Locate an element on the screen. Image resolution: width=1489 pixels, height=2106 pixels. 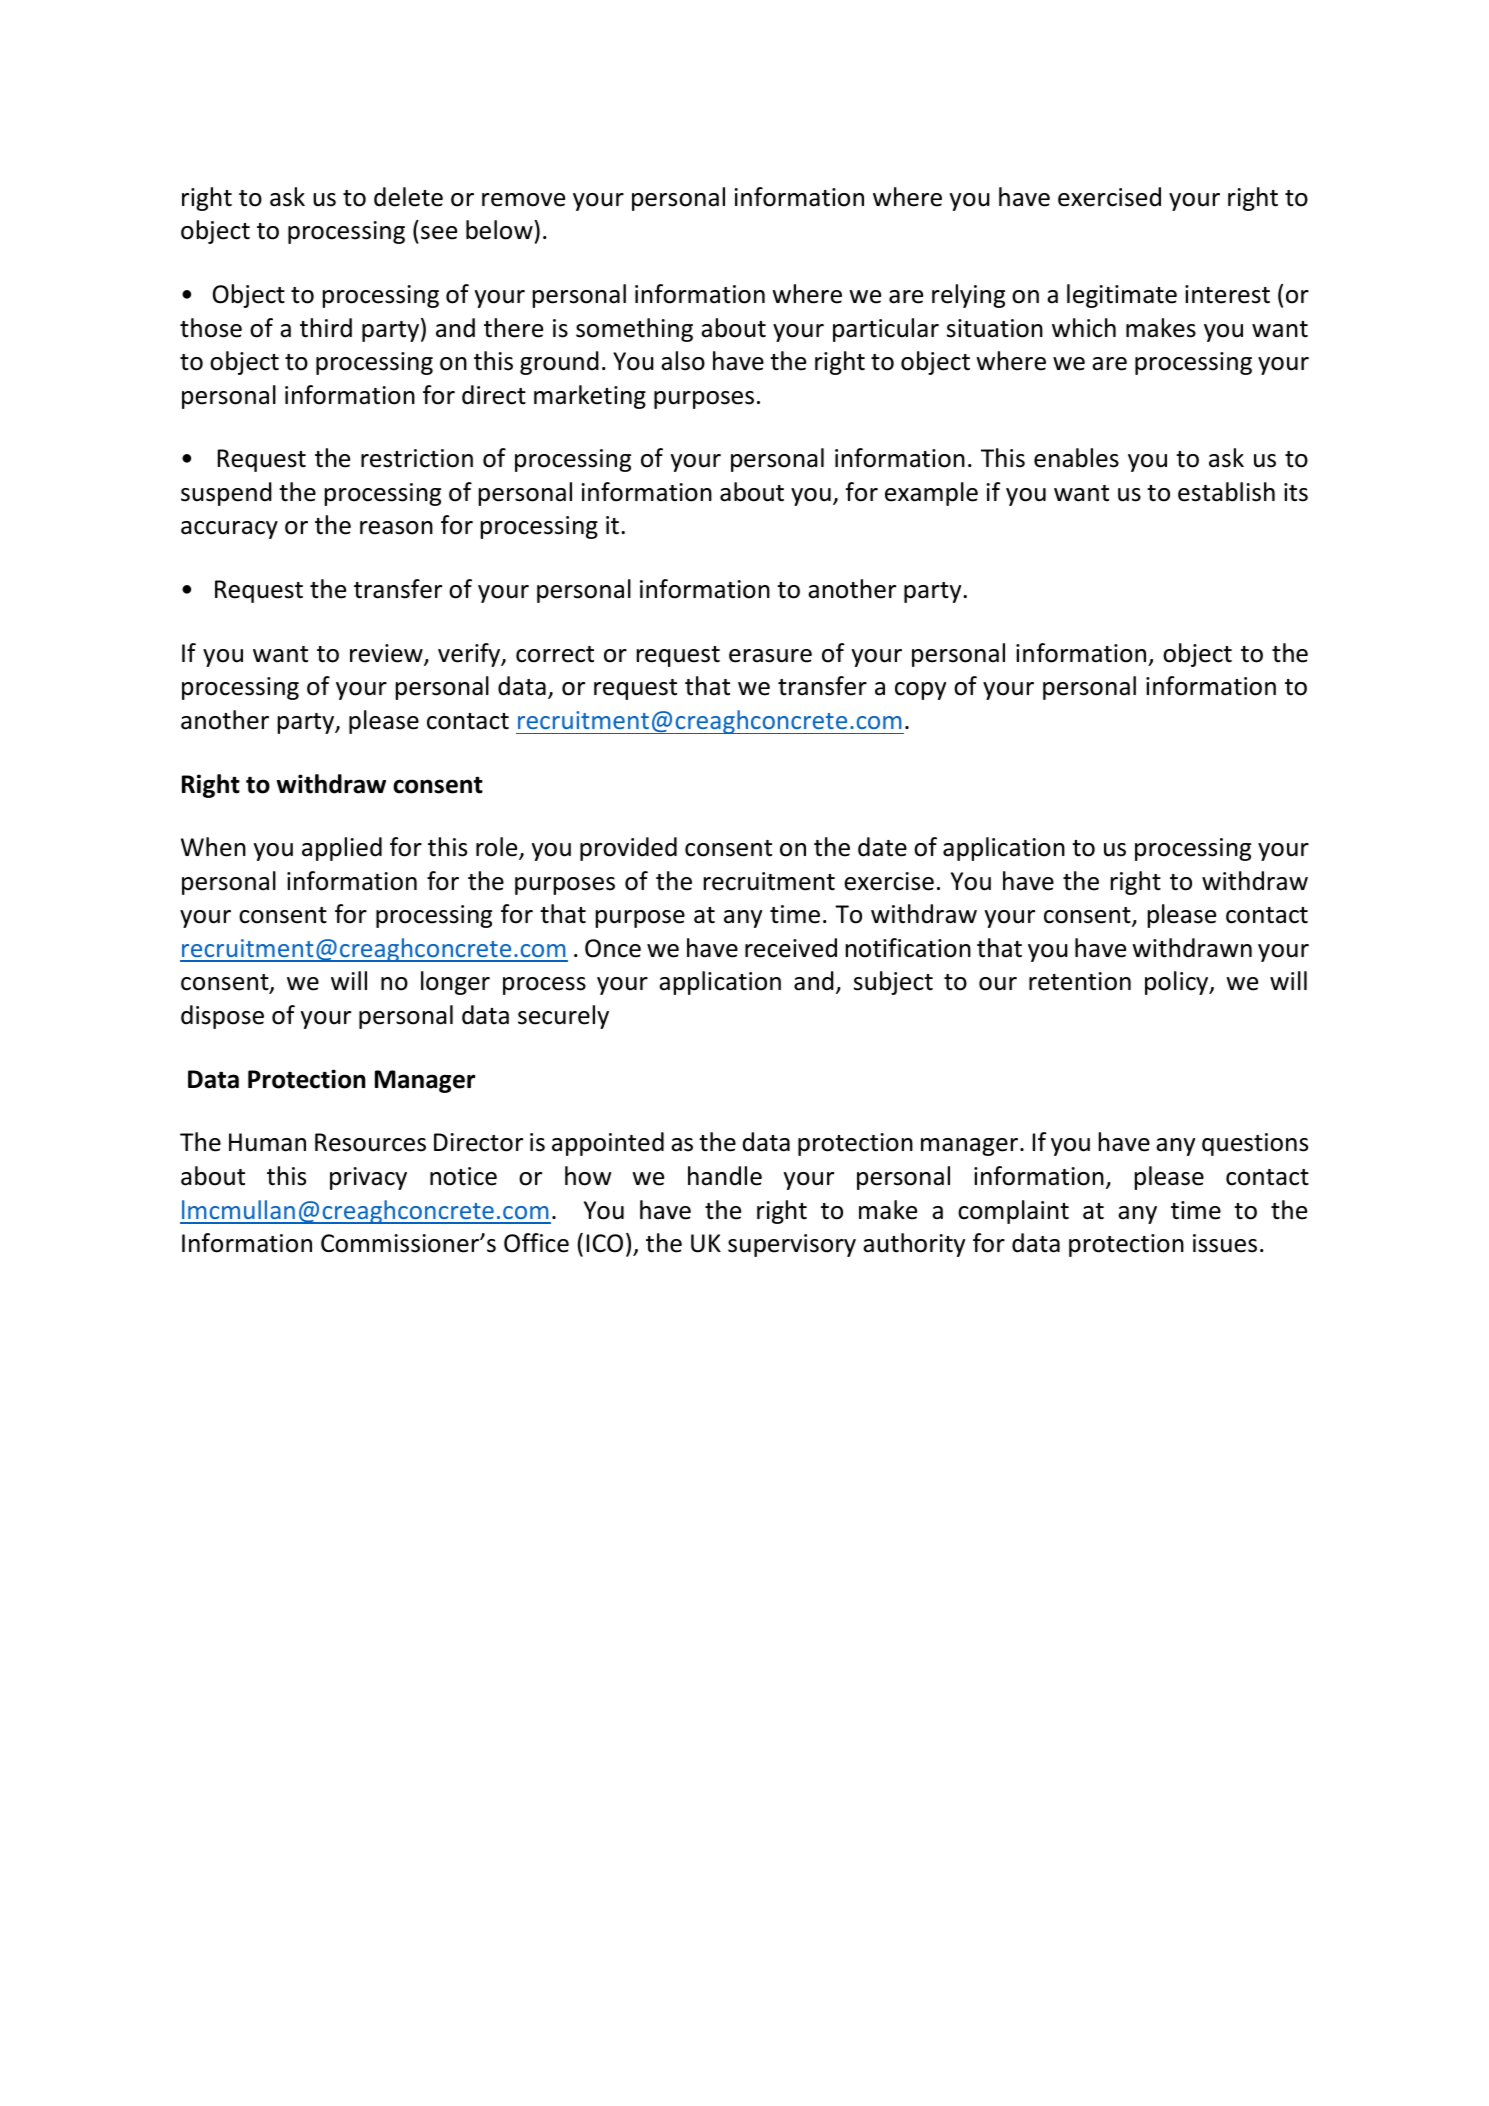
legitimate is located at coordinates (1122, 296).
